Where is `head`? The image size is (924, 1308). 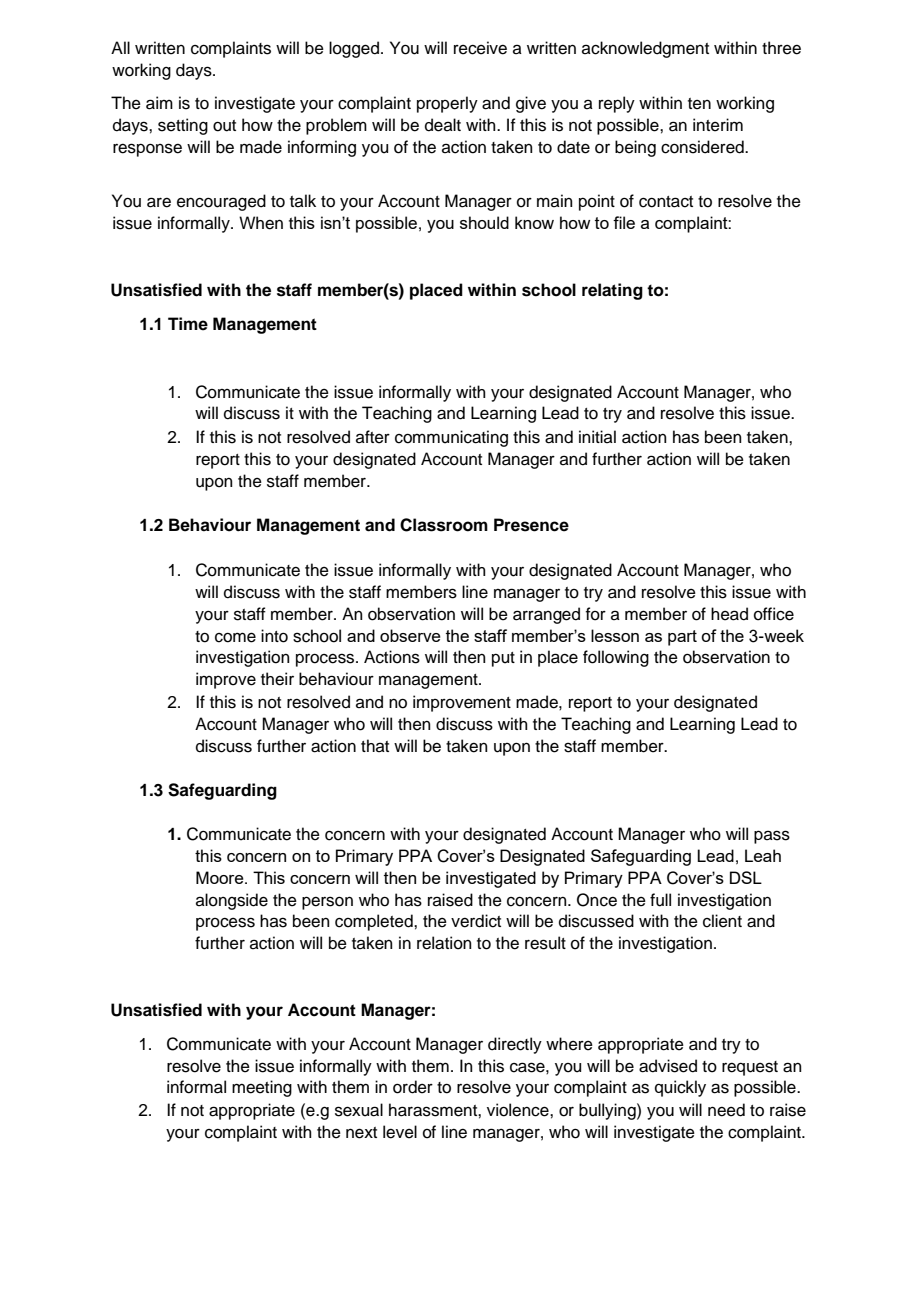 head is located at coordinates (729, 614).
